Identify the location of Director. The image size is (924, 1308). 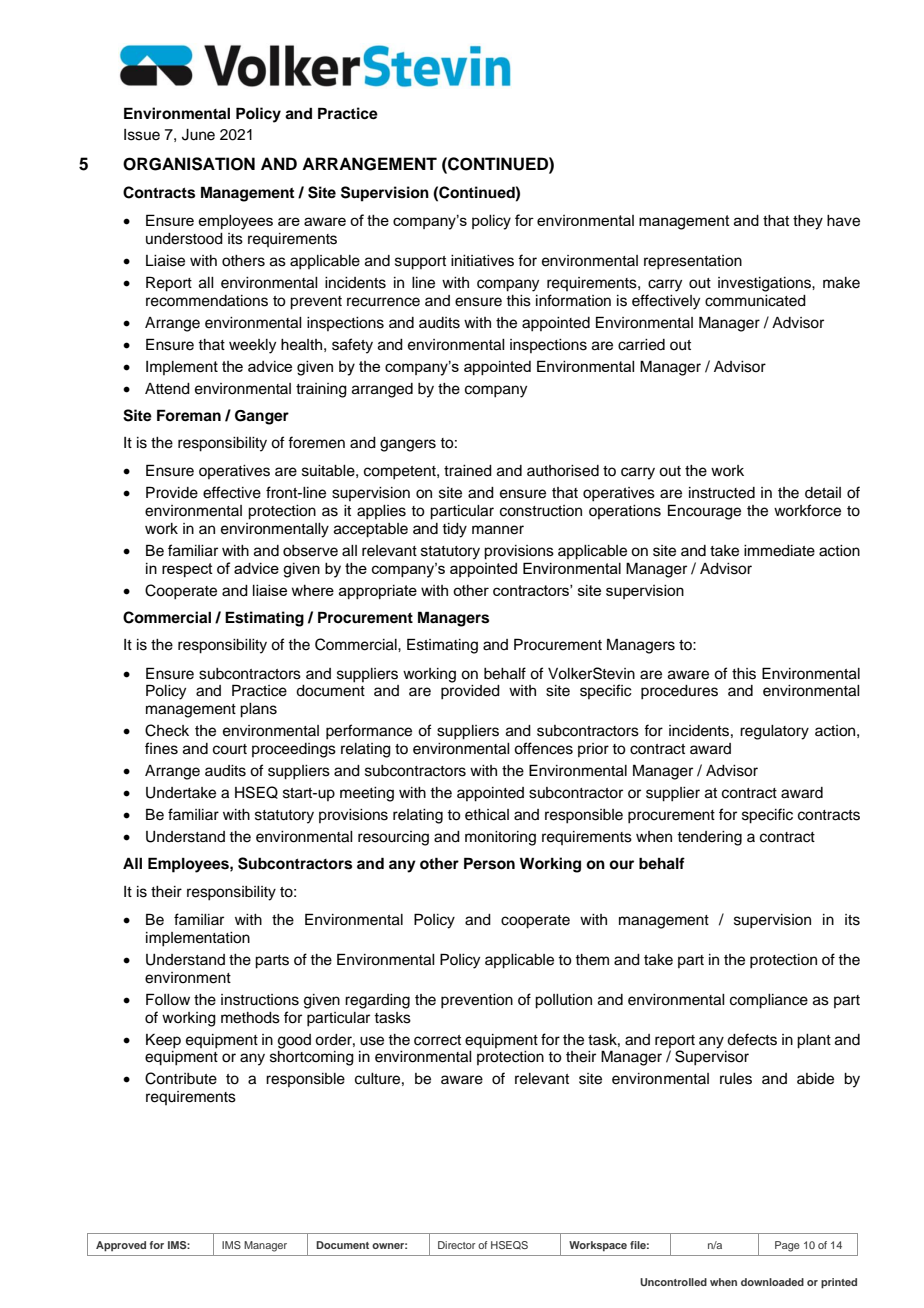
(456, 1245).
